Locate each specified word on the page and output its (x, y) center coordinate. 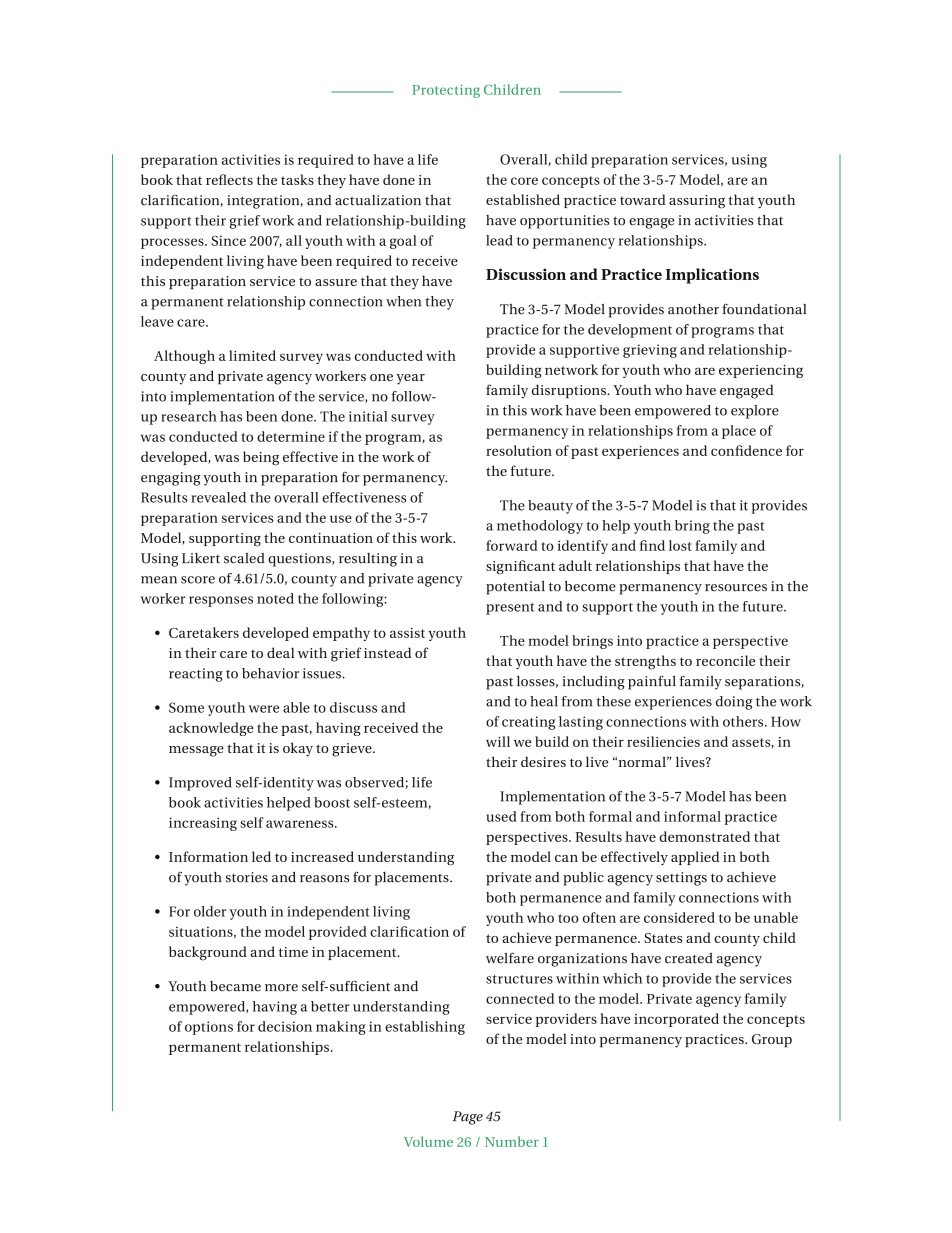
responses (221, 601)
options (209, 1028)
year (410, 379)
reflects (229, 179)
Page (468, 1118)
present (510, 609)
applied (695, 858)
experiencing (761, 371)
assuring (697, 202)
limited (252, 355)
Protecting (446, 91)
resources (736, 588)
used (502, 816)
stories (247, 877)
